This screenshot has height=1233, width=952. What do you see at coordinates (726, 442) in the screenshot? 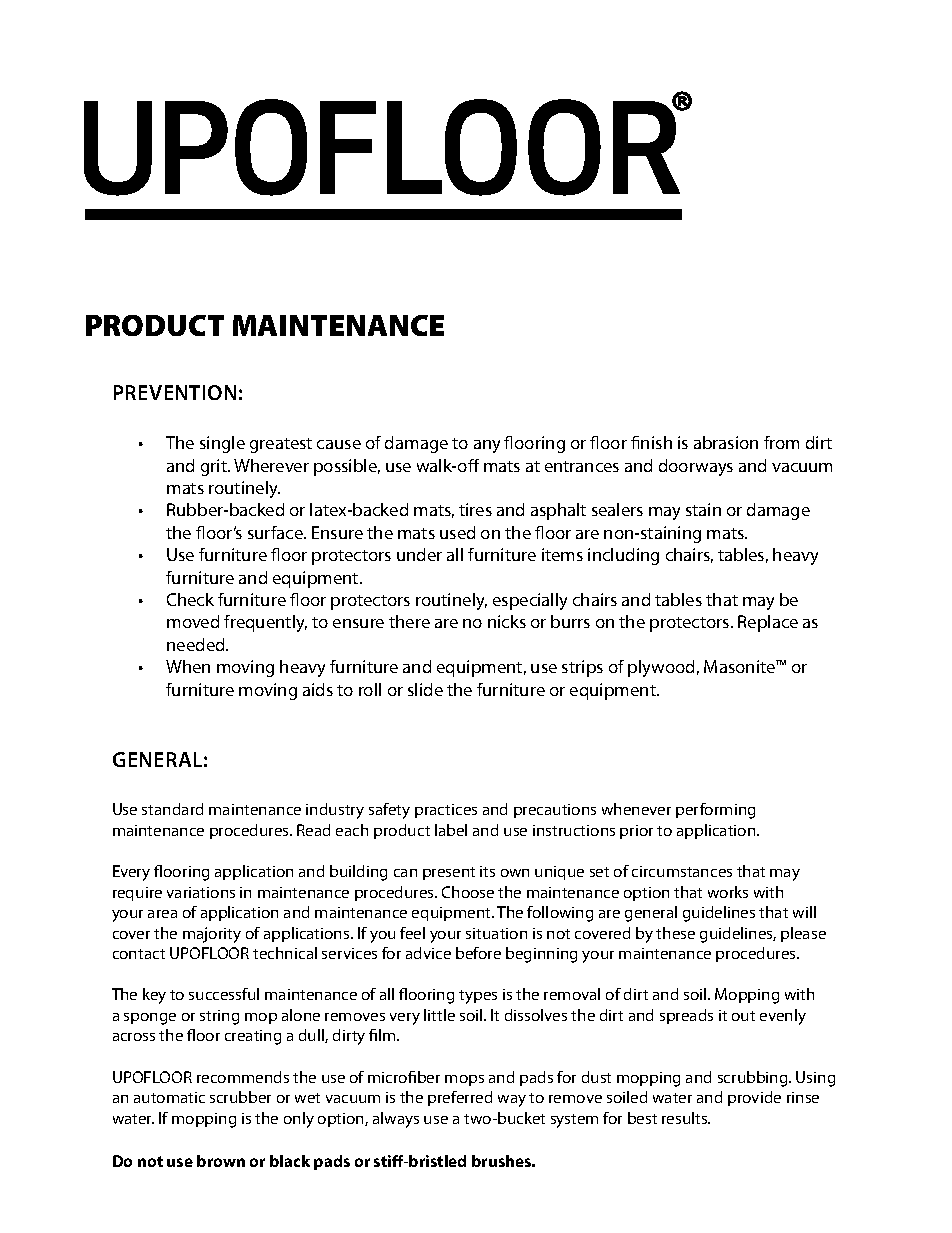
I see `abrasion` at bounding box center [726, 442].
